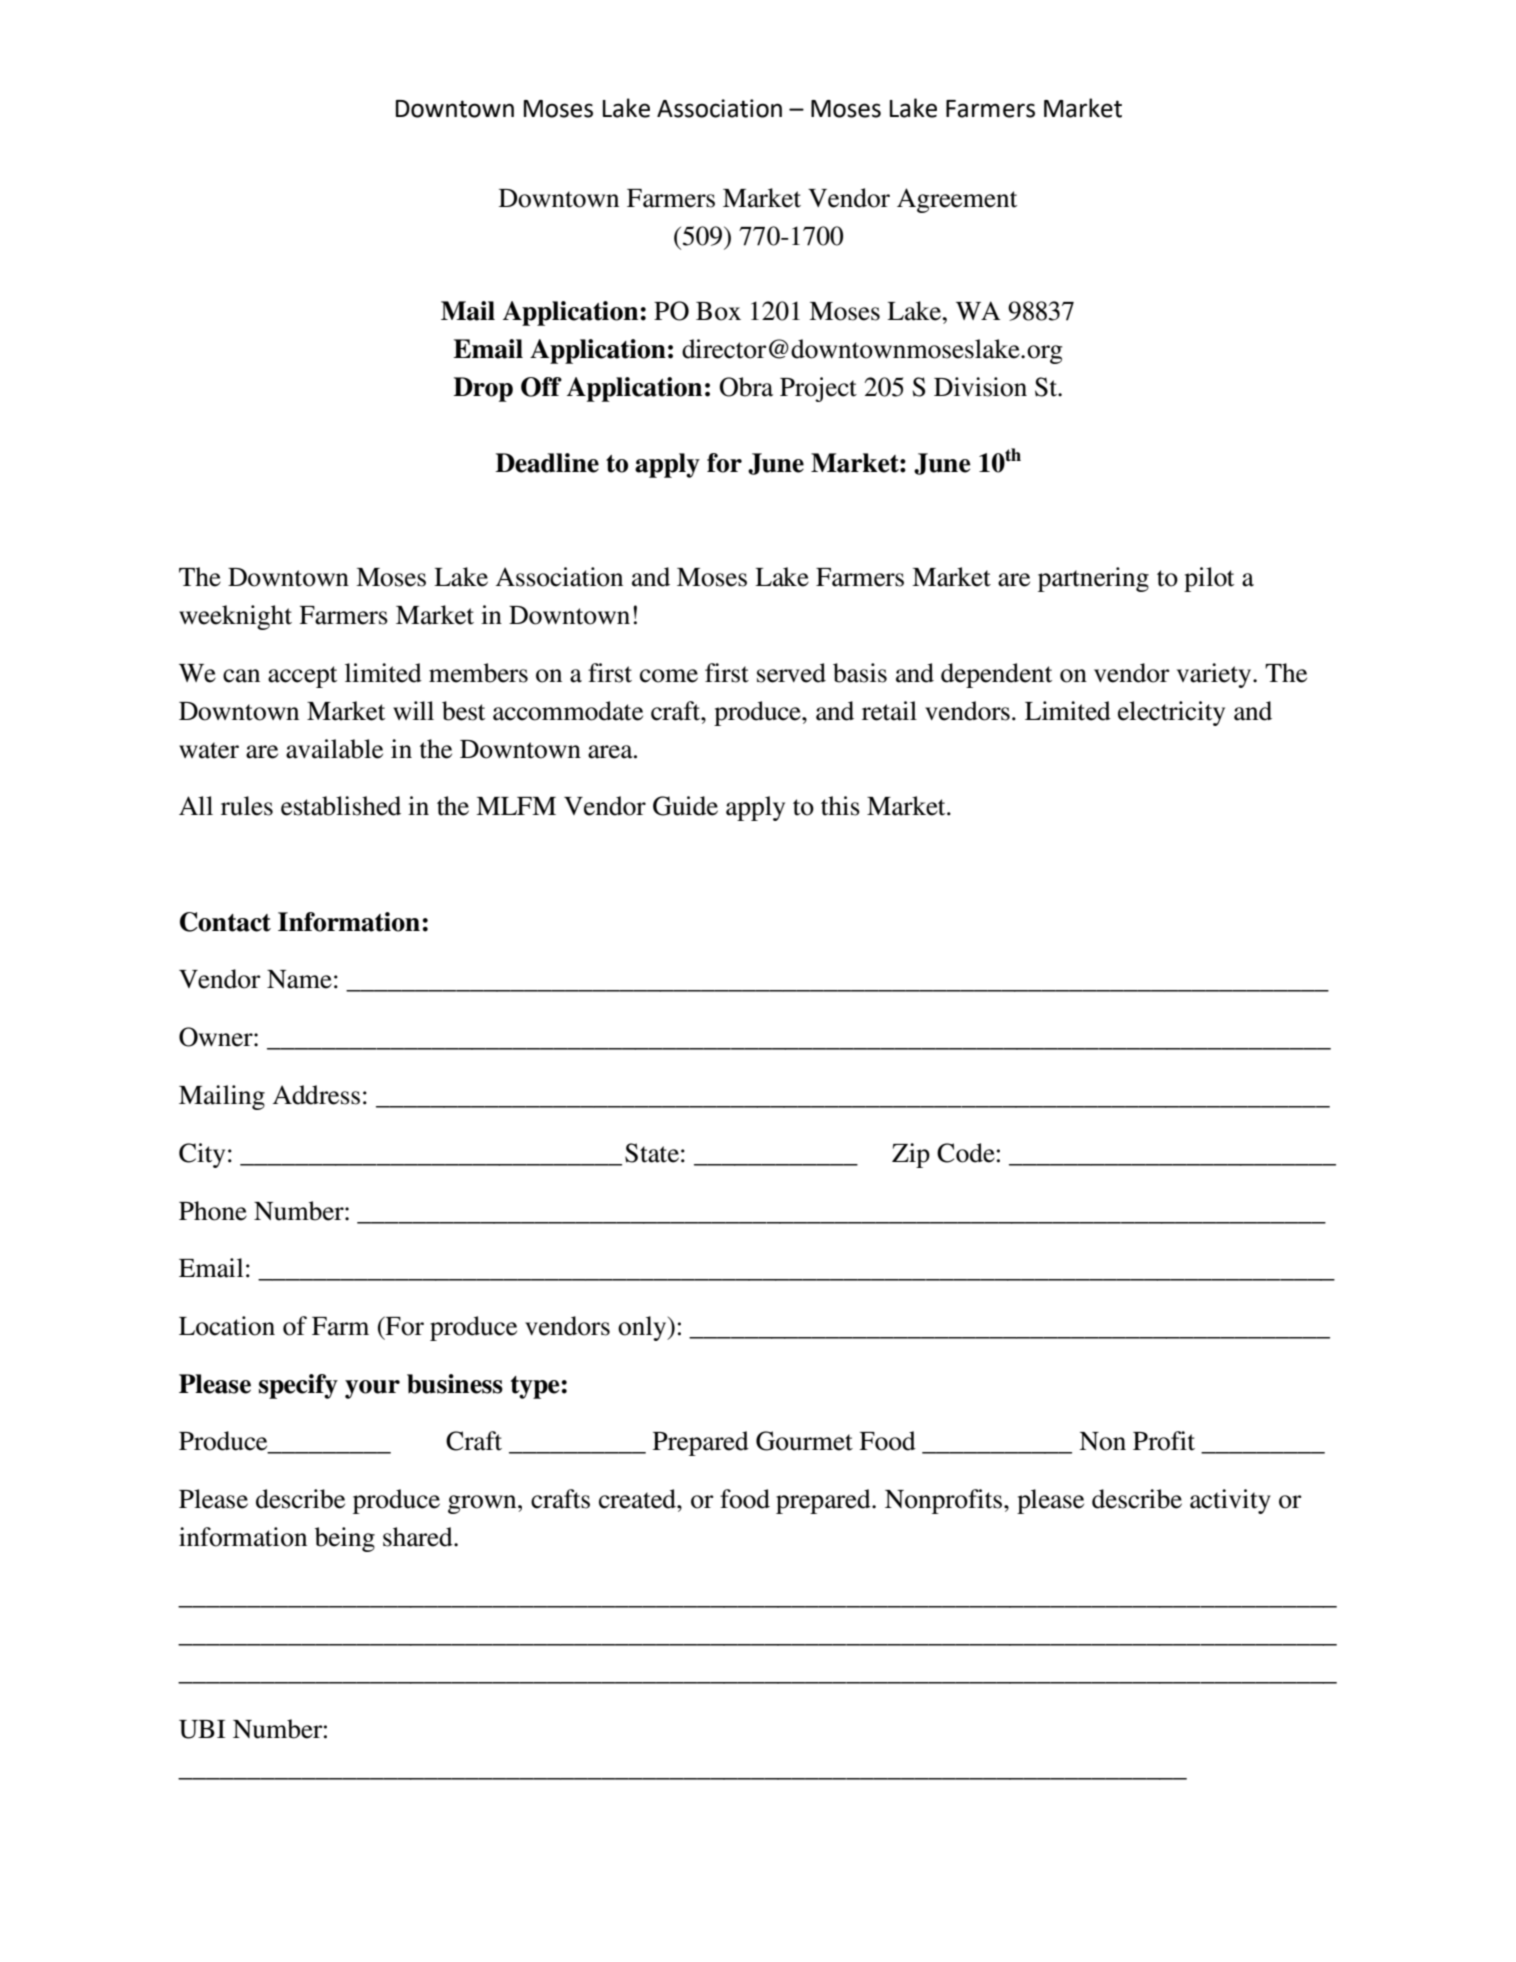  I want to click on specify, so click(298, 1386).
